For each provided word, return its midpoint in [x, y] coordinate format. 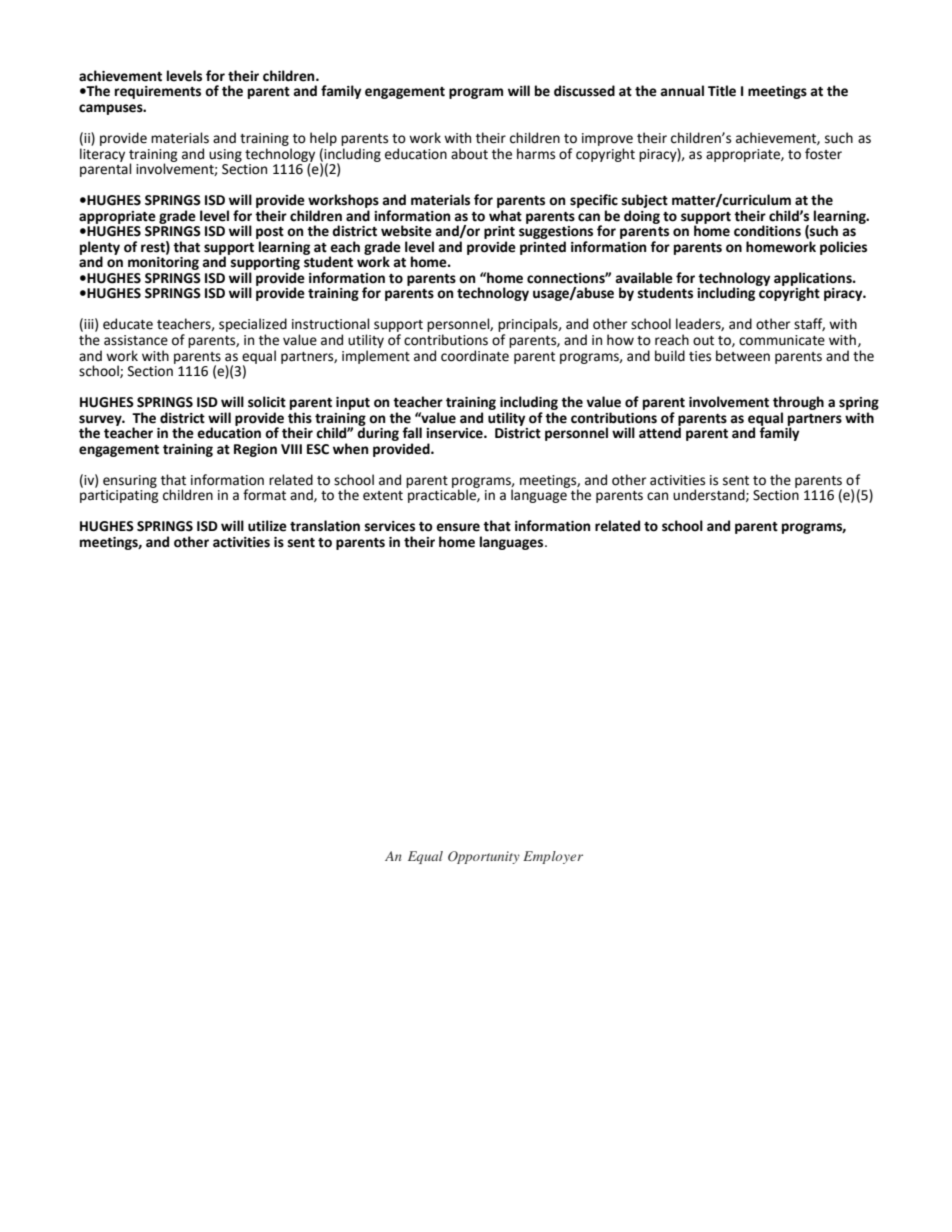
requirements [158, 92]
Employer [553, 857]
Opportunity [484, 857]
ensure [458, 527]
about [469, 154]
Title [722, 91]
